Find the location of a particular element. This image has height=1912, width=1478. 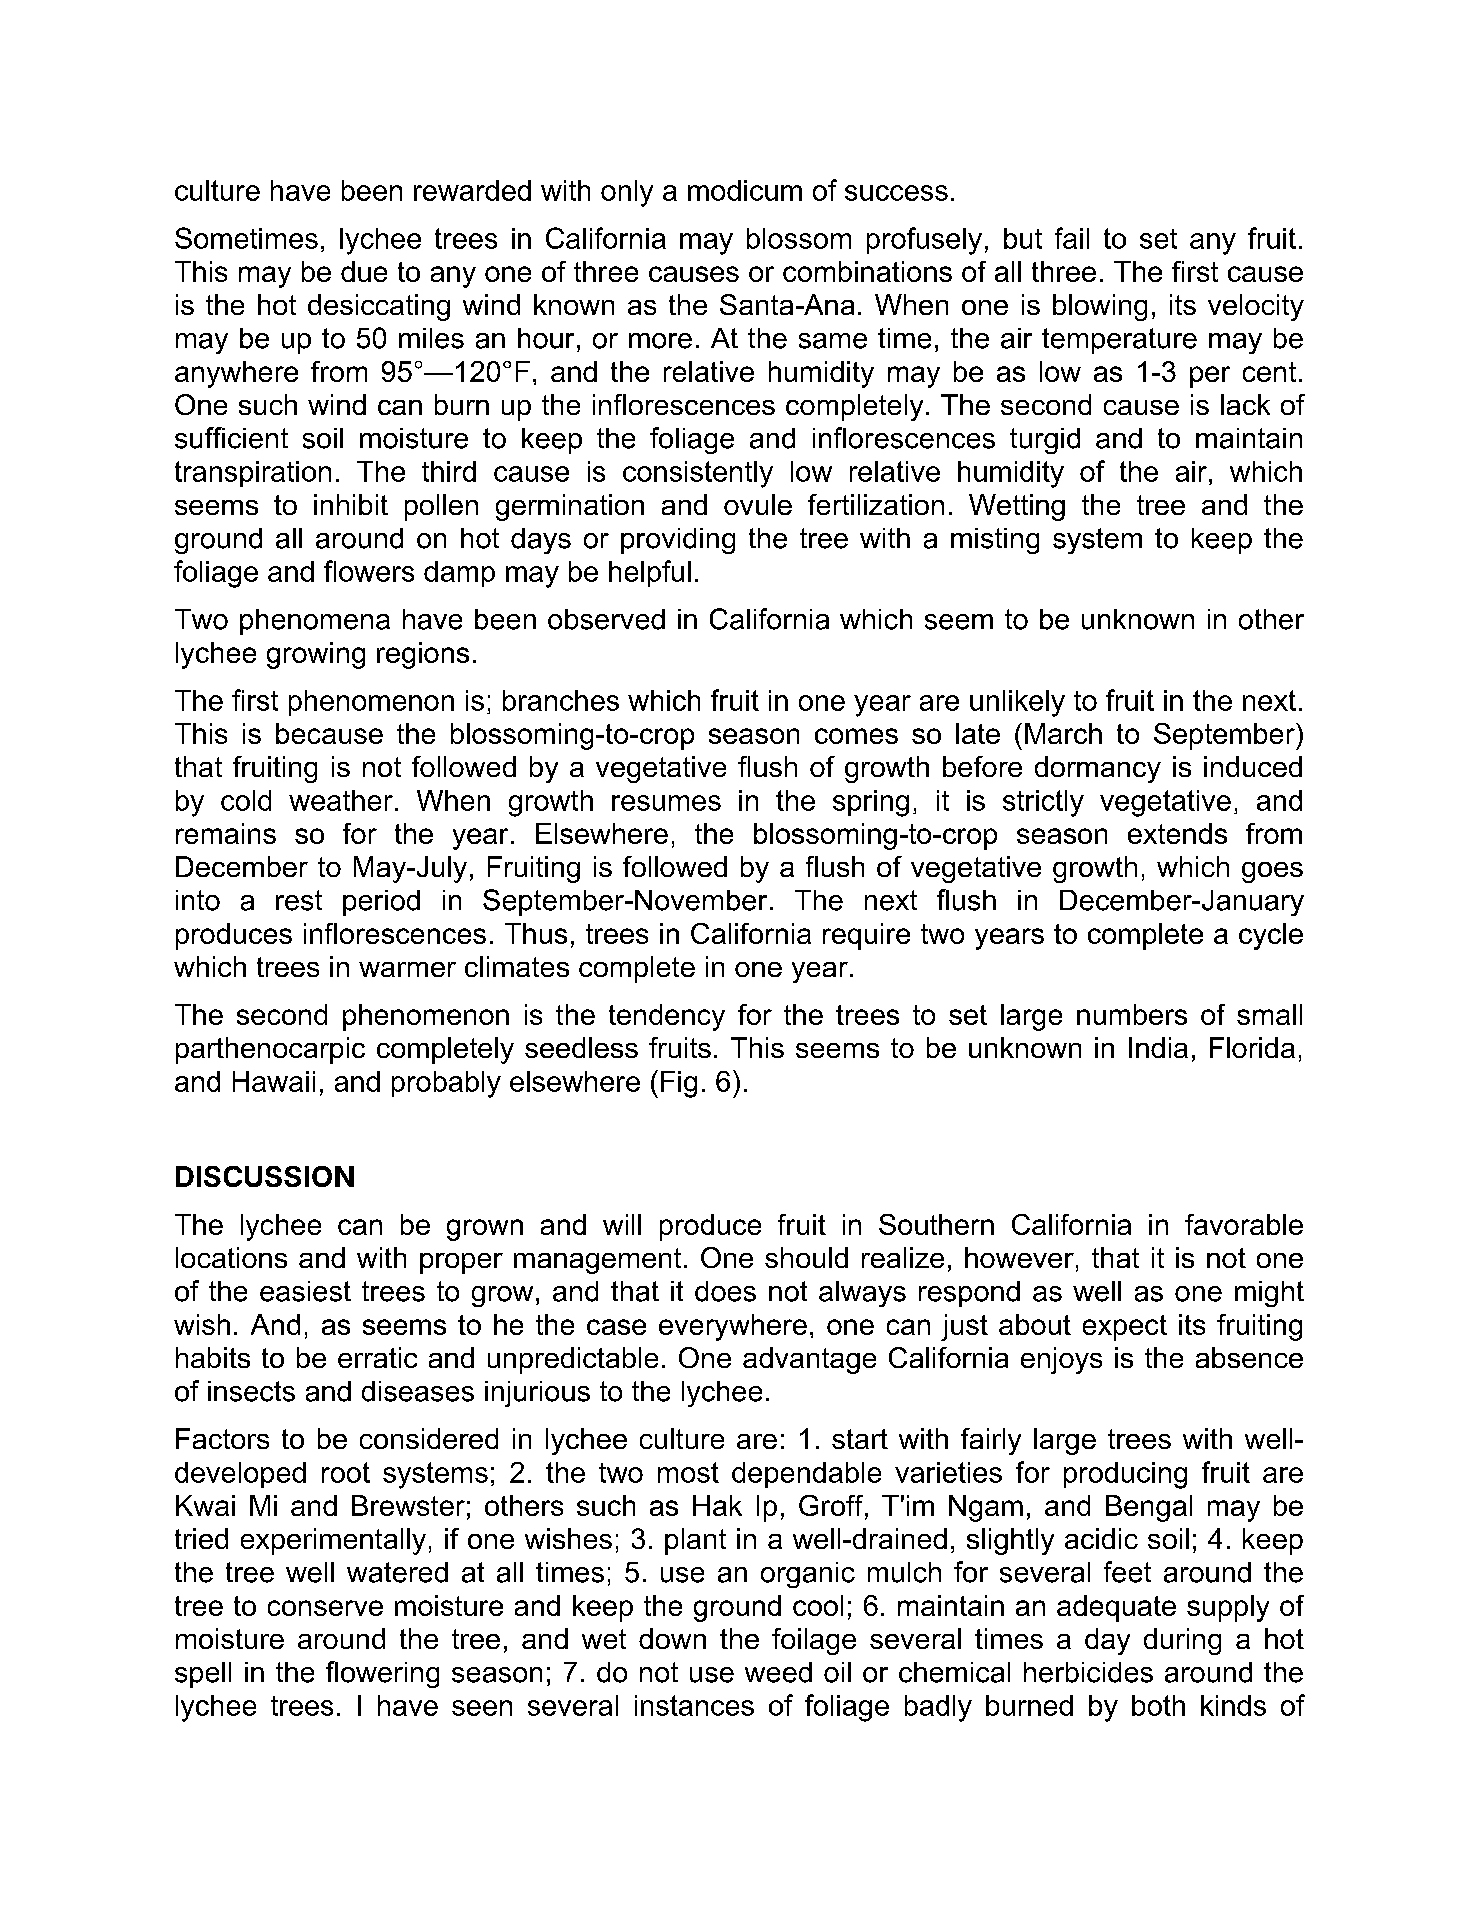

rest is located at coordinates (299, 900).
